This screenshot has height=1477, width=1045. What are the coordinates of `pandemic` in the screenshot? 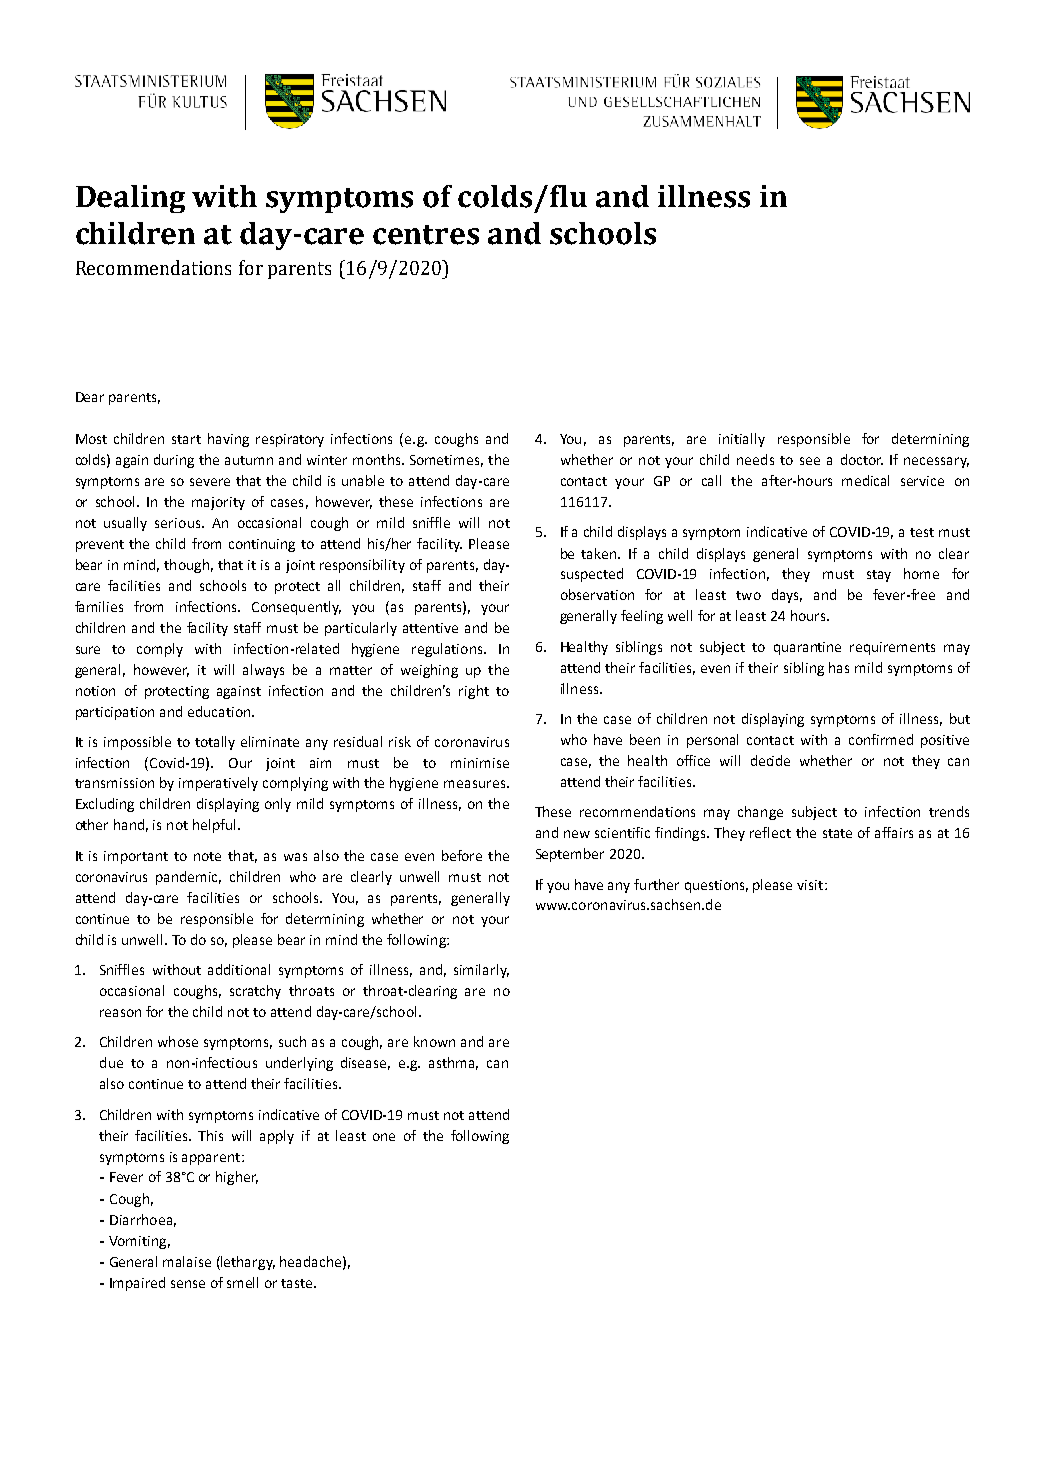 It's located at (188, 878).
